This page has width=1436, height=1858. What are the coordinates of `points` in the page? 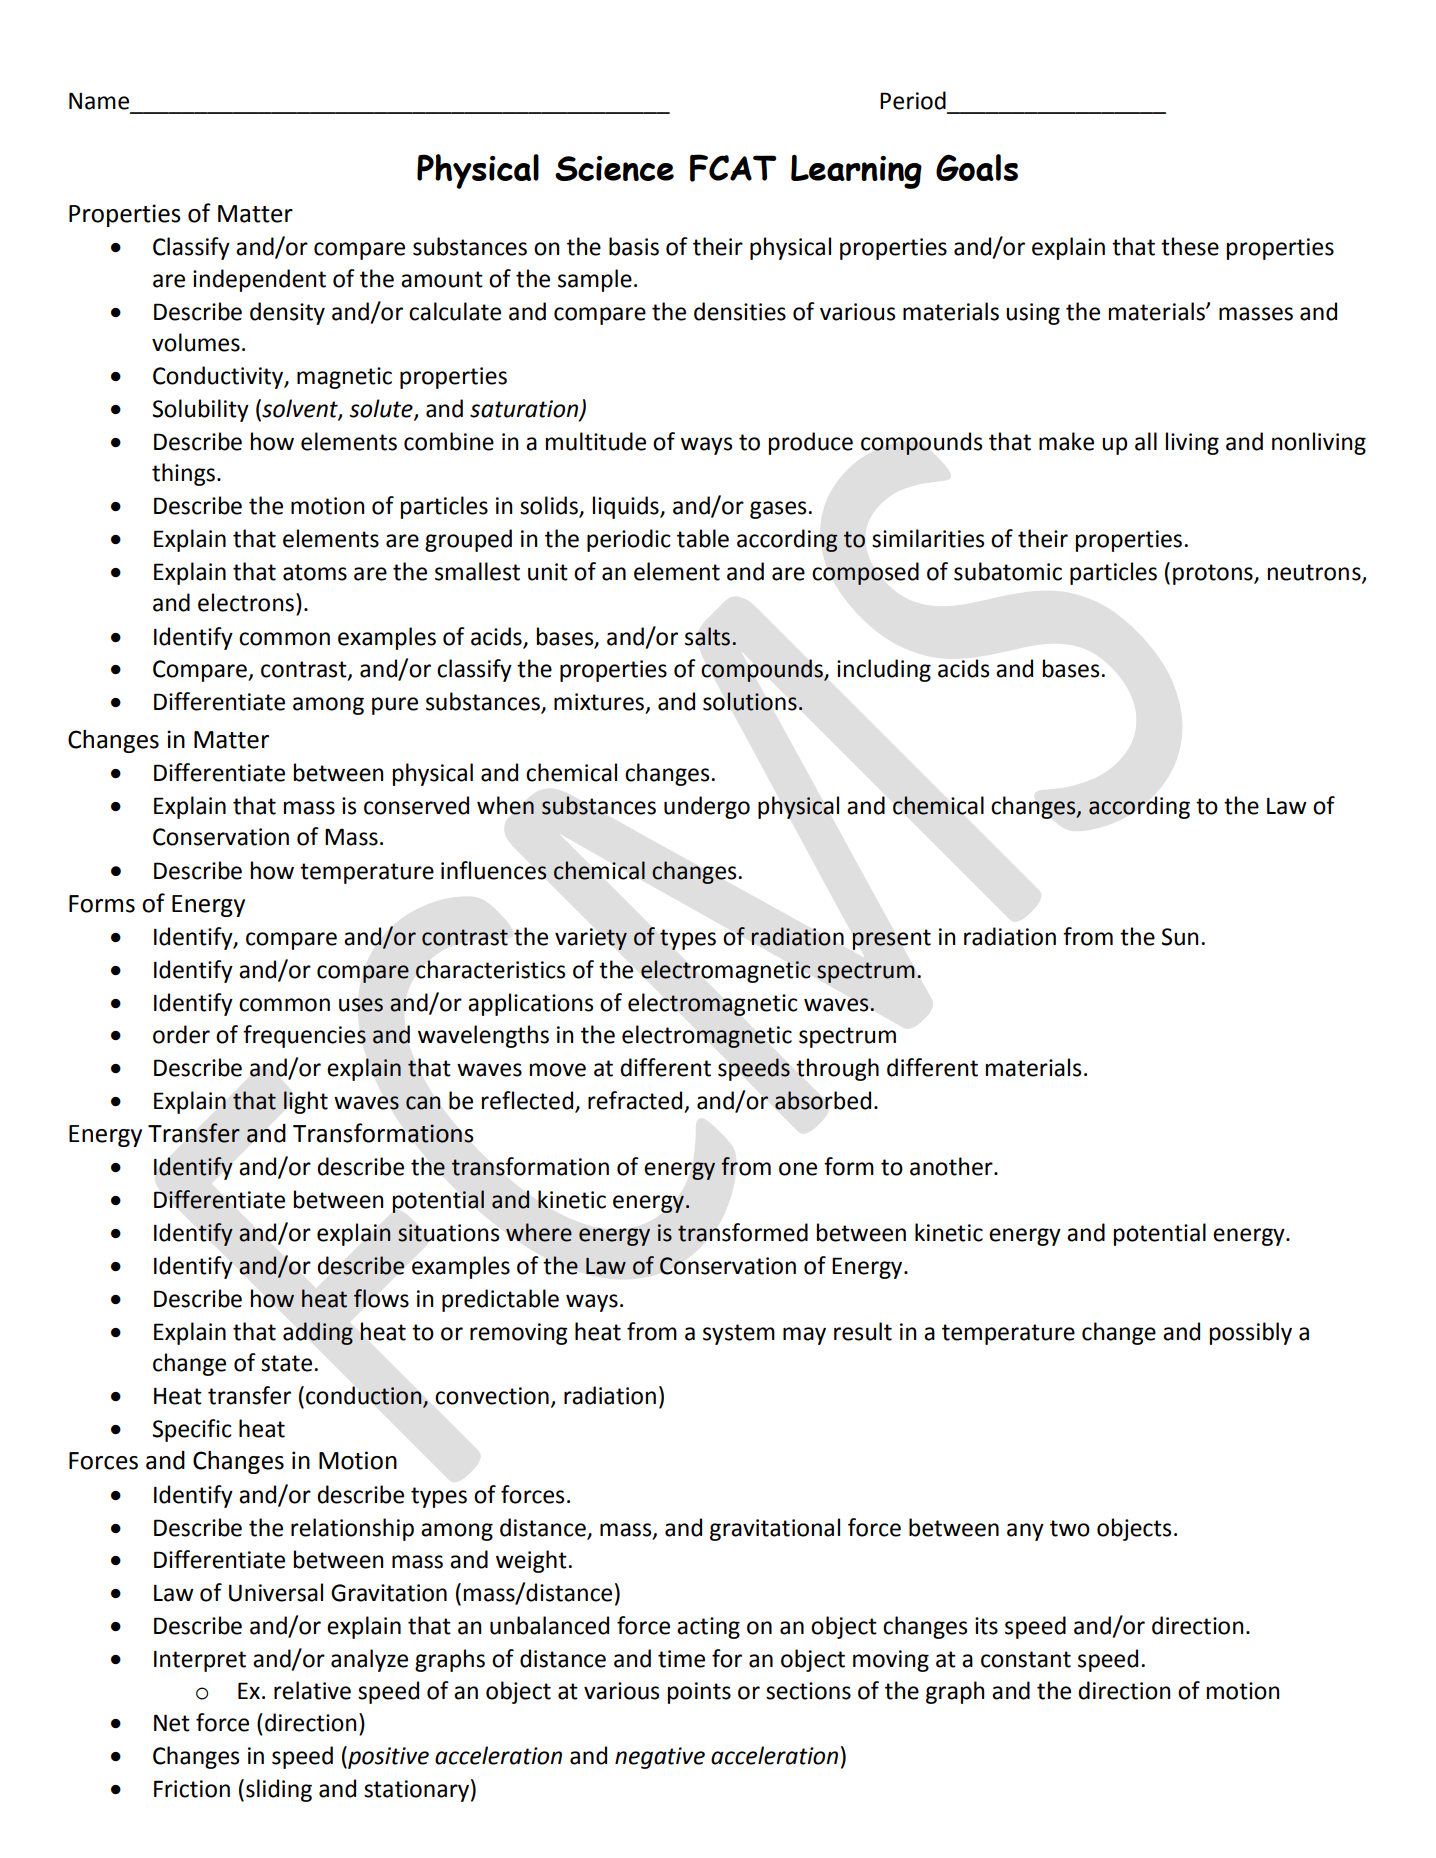 It's located at (699, 1693).
